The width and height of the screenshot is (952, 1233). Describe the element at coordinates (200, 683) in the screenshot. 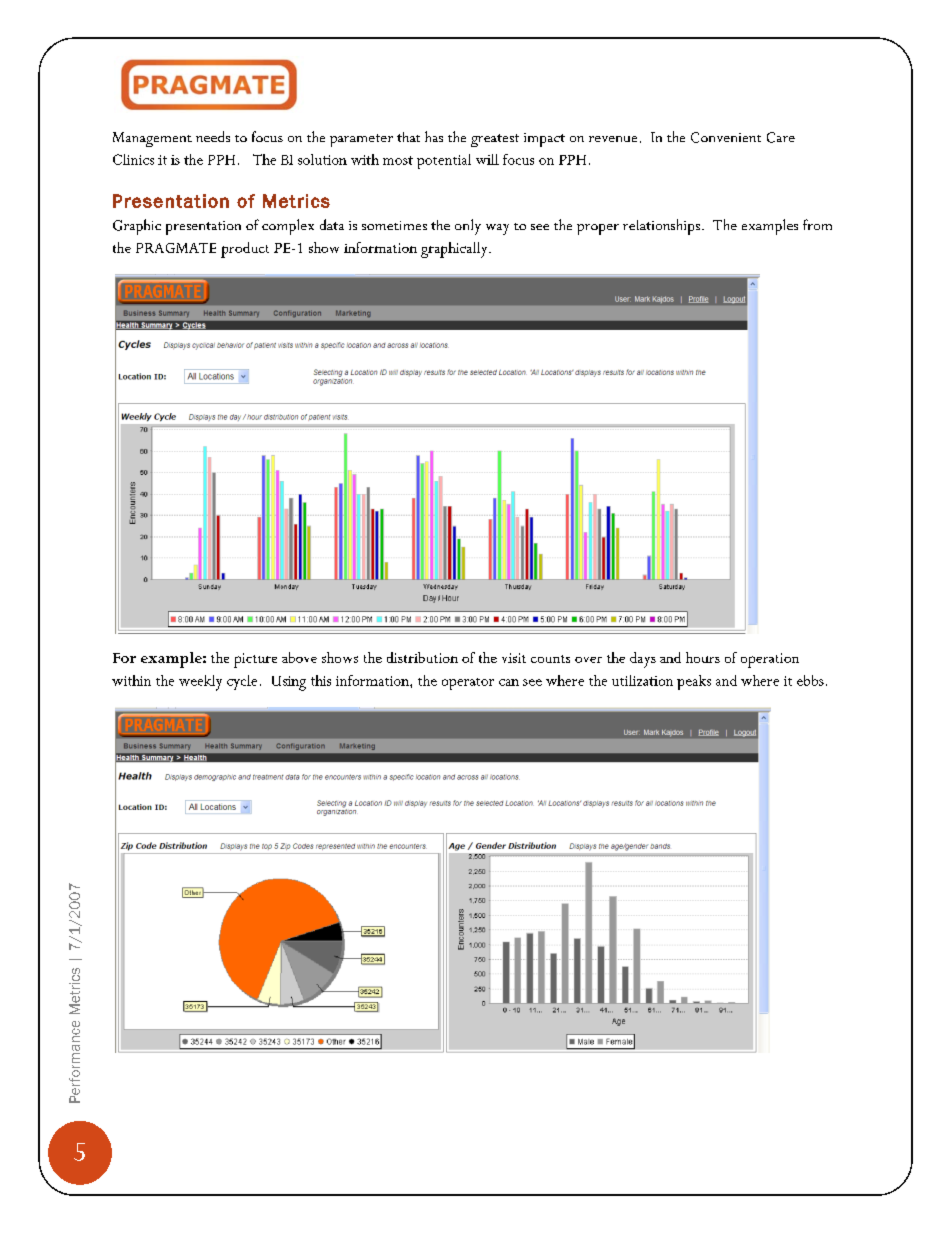

I see `weekly` at that location.
